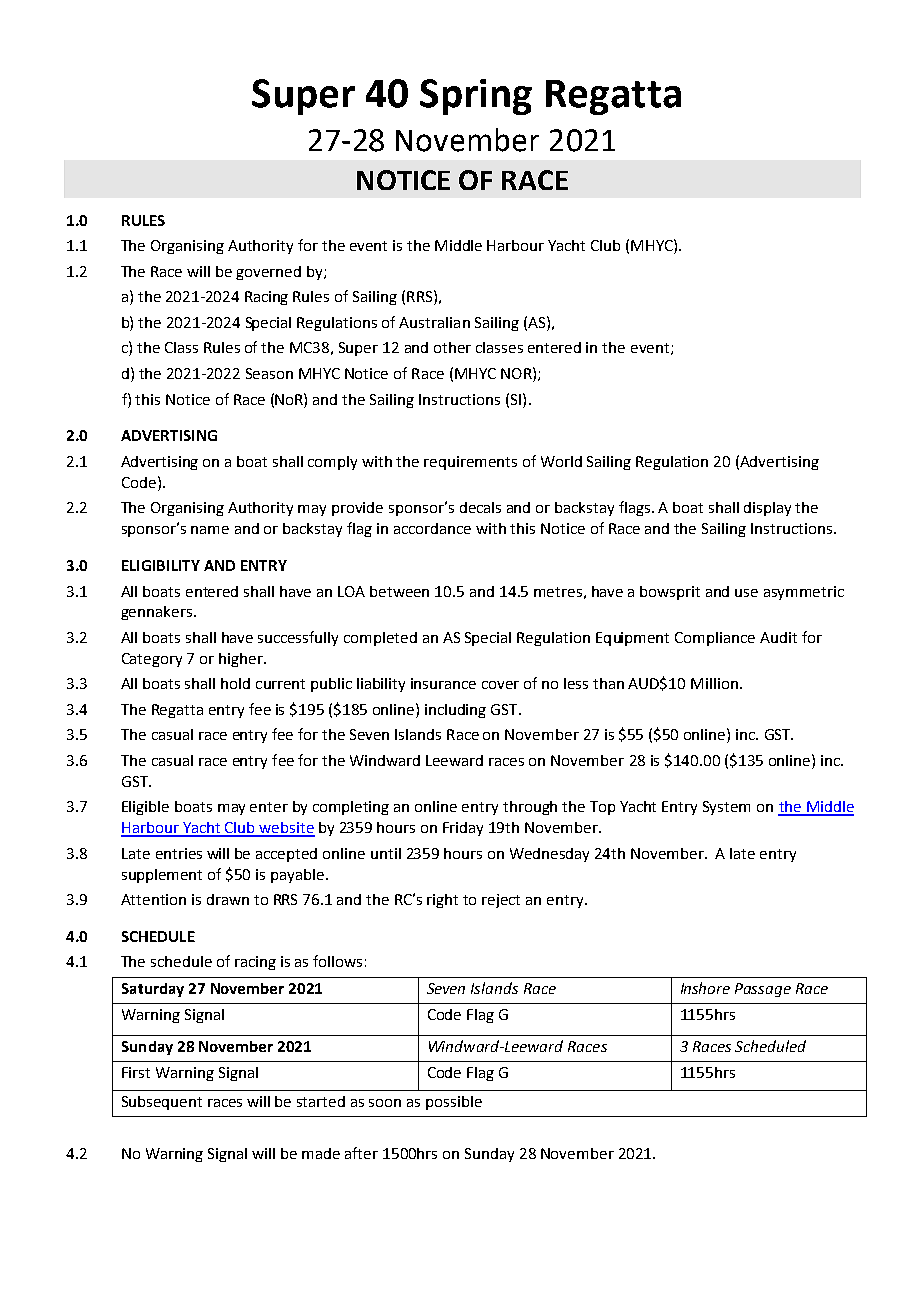 This image has height=1308, width=924. Describe the element at coordinates (442, 901) in the image. I see `right` at that location.
